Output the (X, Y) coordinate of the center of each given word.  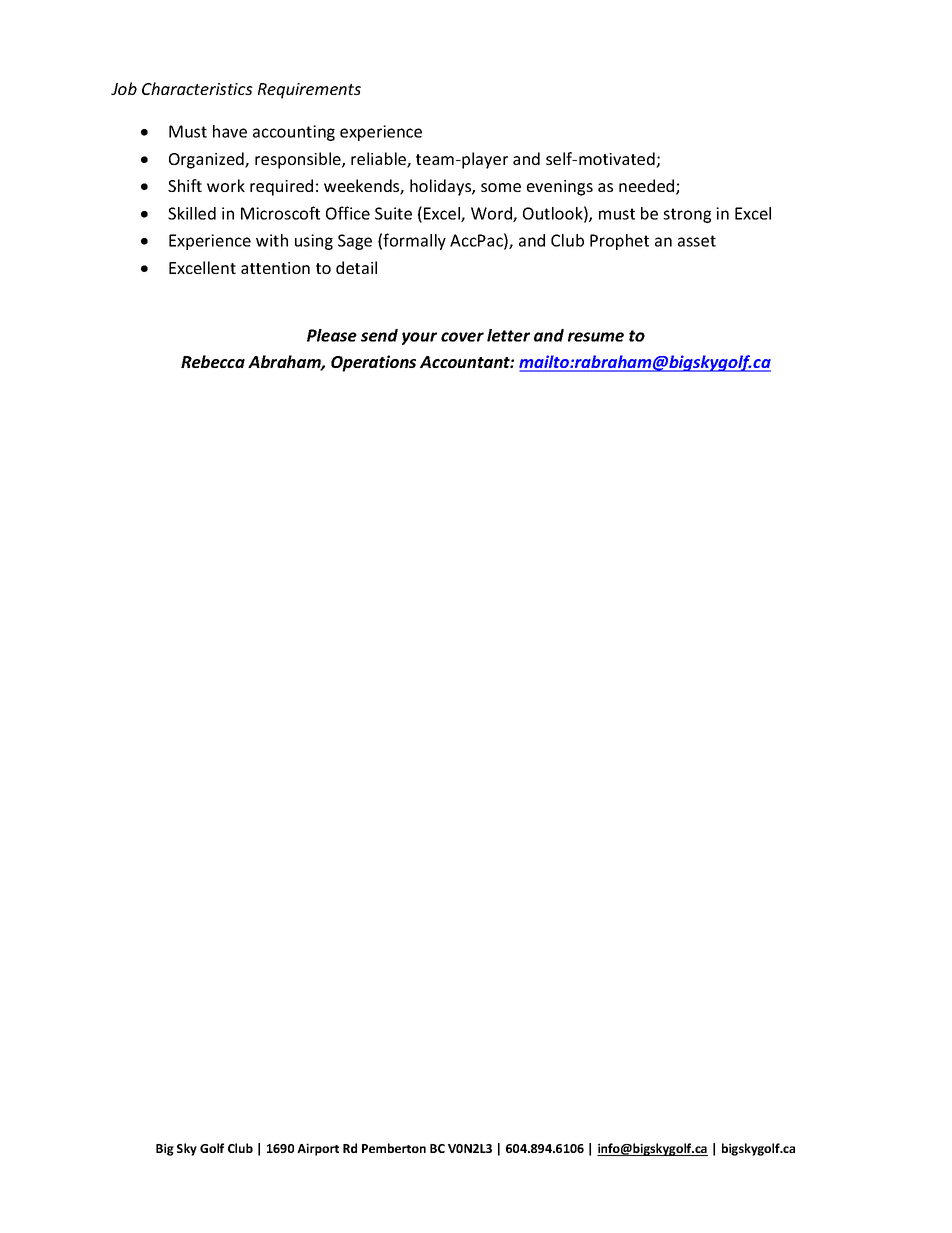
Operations (373, 363)
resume (596, 337)
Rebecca (213, 361)
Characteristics (197, 88)
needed (648, 187)
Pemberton (394, 1148)
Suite (393, 213)
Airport (318, 1149)
